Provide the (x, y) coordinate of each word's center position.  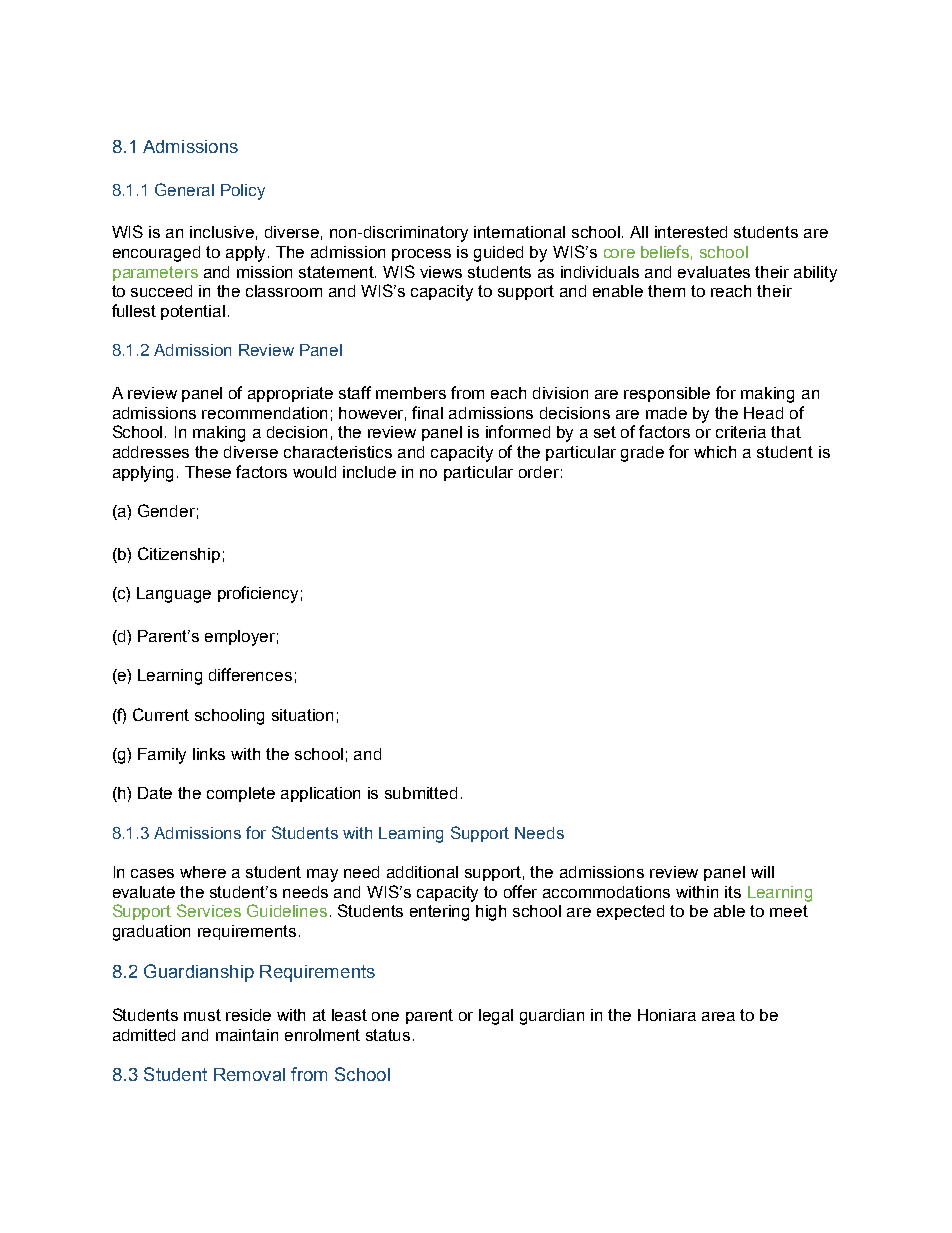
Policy (243, 192)
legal (496, 1017)
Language (174, 595)
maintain (247, 1035)
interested (691, 232)
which (715, 452)
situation (302, 715)
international (519, 232)
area (718, 1016)
